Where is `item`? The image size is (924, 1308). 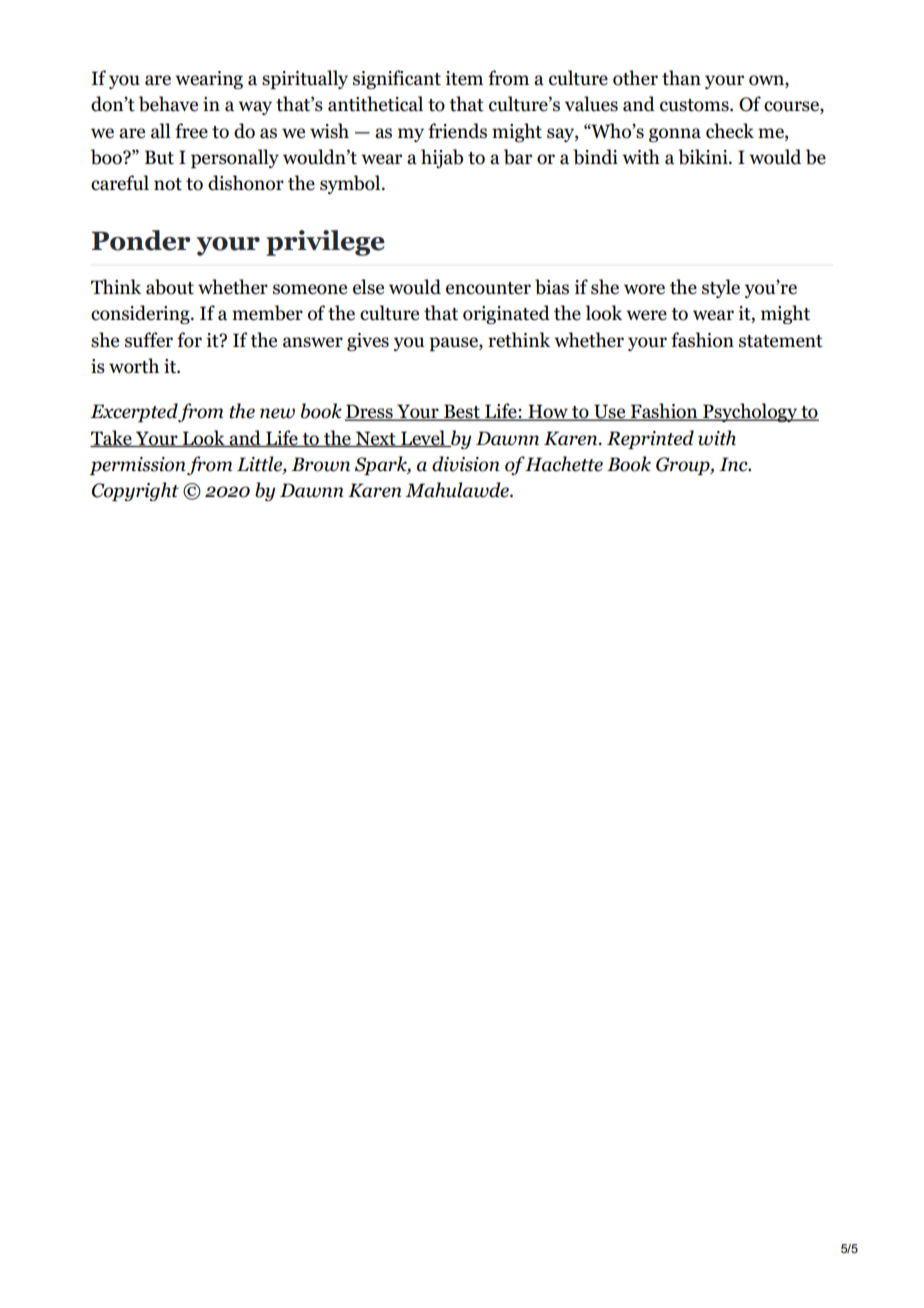 item is located at coordinates (464, 78).
